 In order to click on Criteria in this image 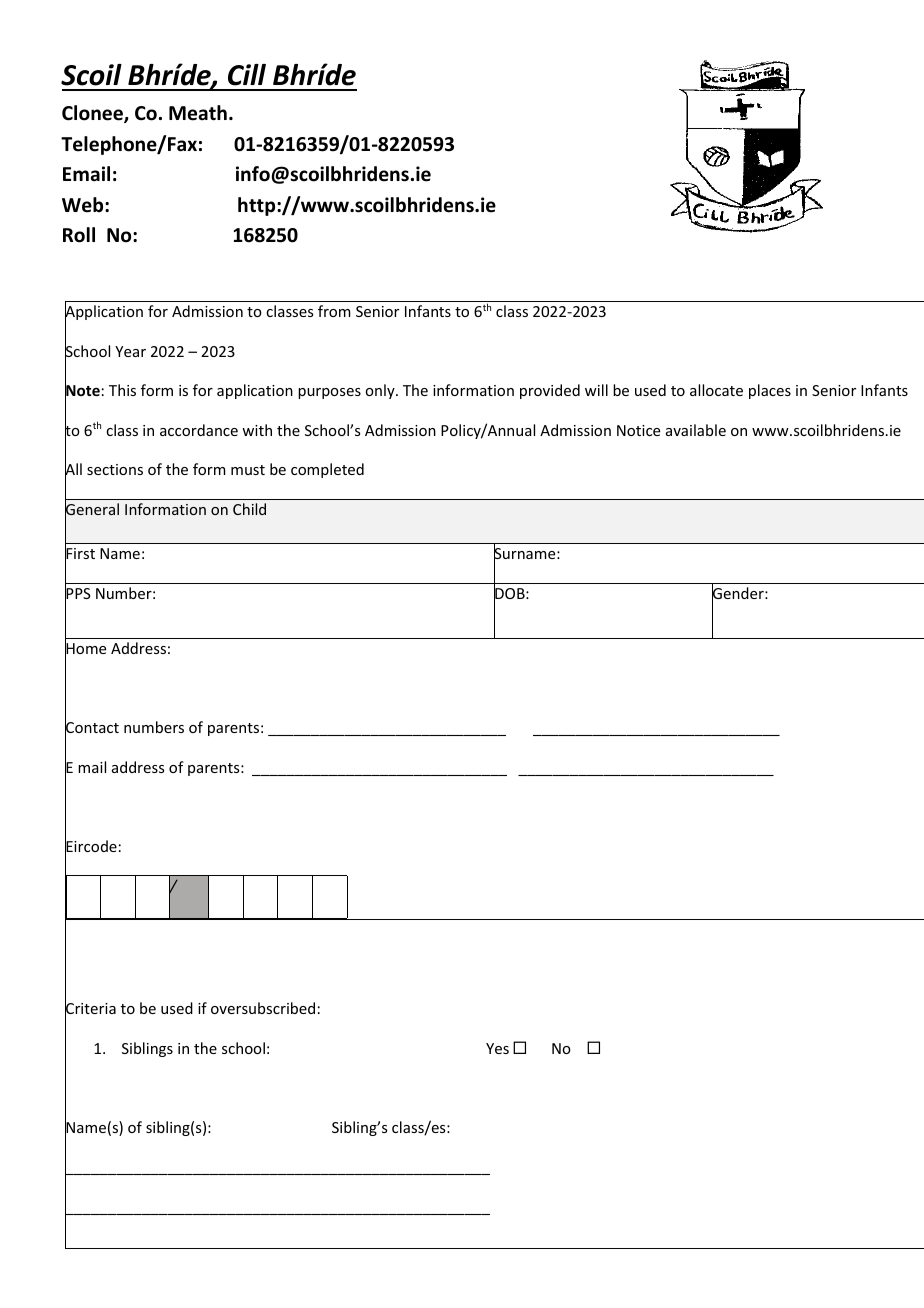, I will do `click(90, 1009)`.
